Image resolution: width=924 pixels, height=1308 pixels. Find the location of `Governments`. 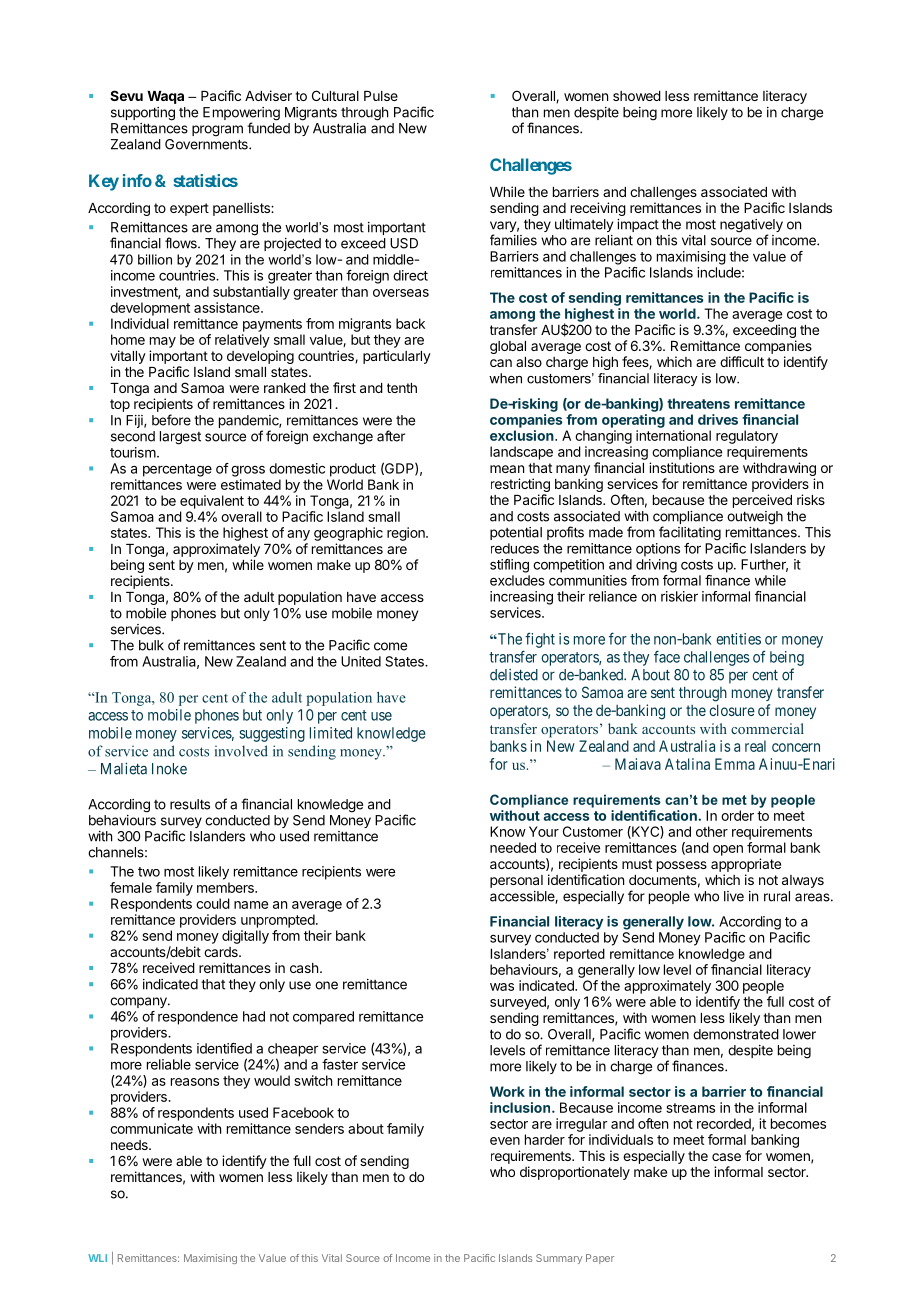

Governments is located at coordinates (207, 144).
